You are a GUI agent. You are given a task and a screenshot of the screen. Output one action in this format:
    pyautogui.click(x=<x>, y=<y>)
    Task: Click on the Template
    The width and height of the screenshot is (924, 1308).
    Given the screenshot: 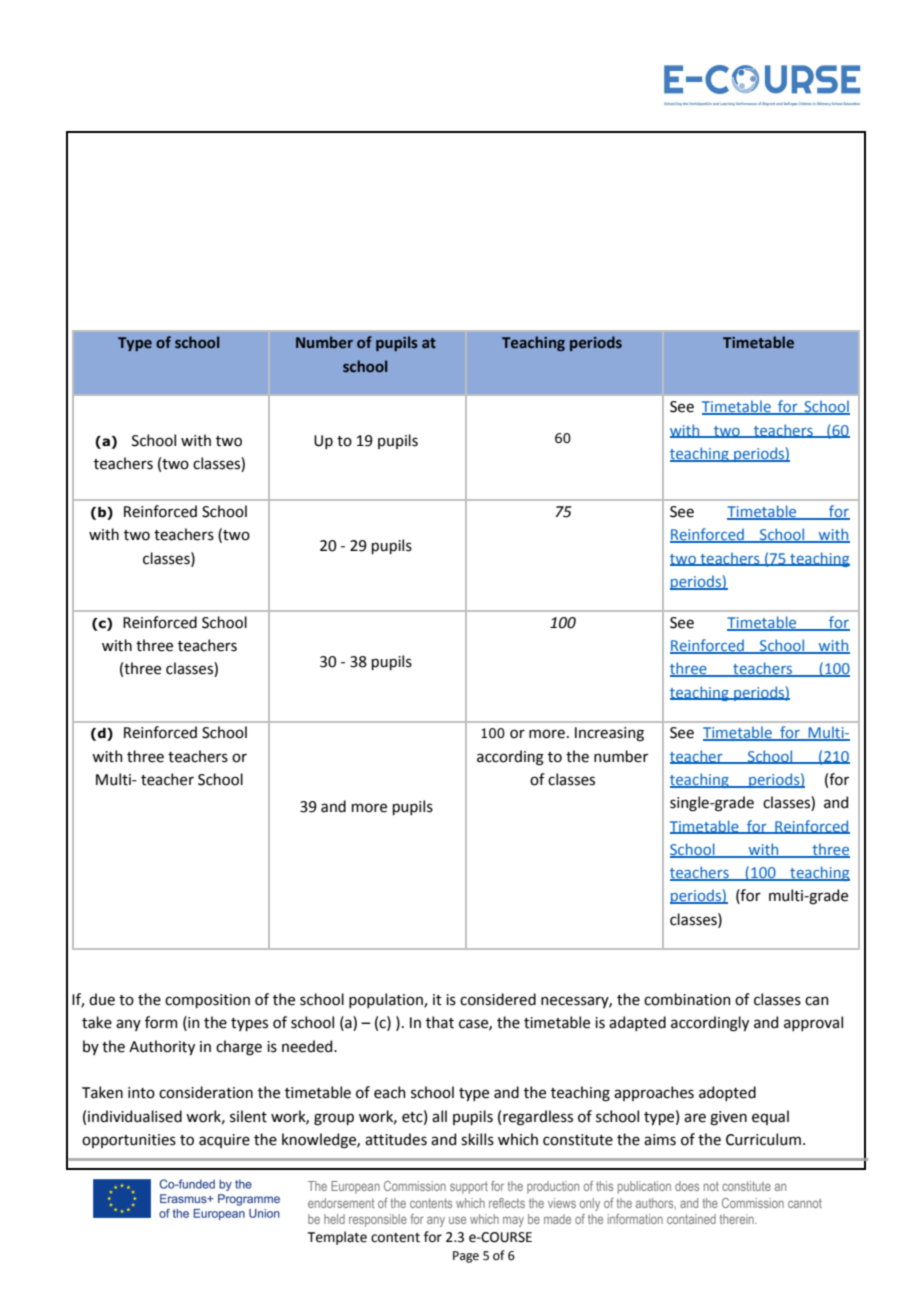 What is the action you would take?
    pyautogui.click(x=337, y=1238)
